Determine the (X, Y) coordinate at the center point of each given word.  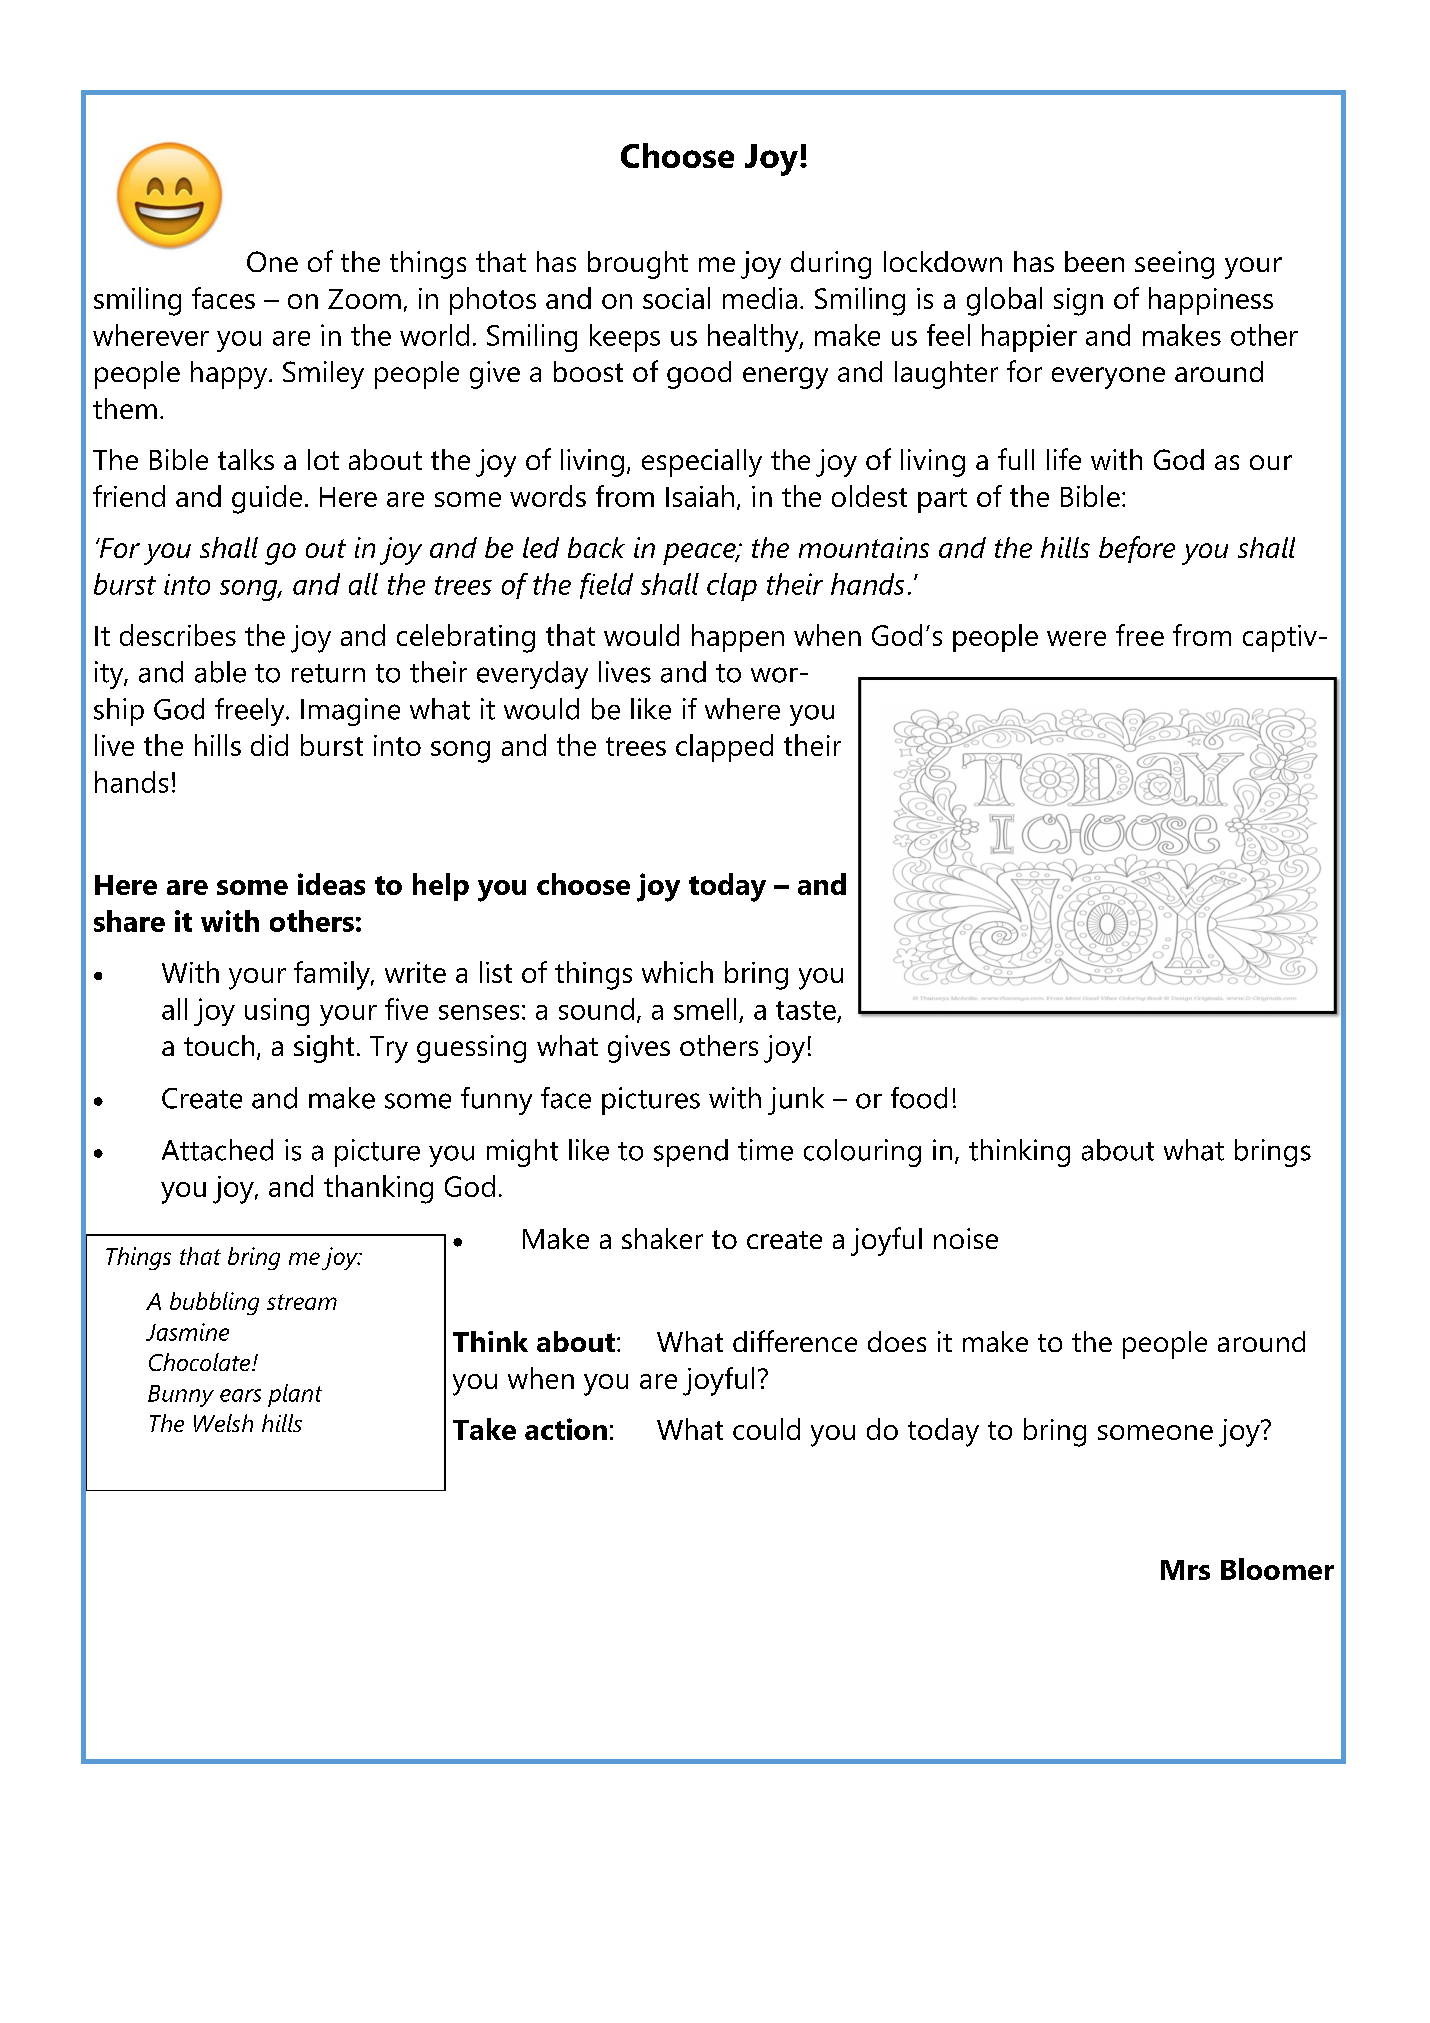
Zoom (364, 299)
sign (1078, 302)
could (766, 1429)
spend (691, 1153)
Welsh (223, 1423)
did (269, 745)
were (1076, 638)
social (676, 298)
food (919, 1098)
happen (738, 638)
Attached (217, 1150)
